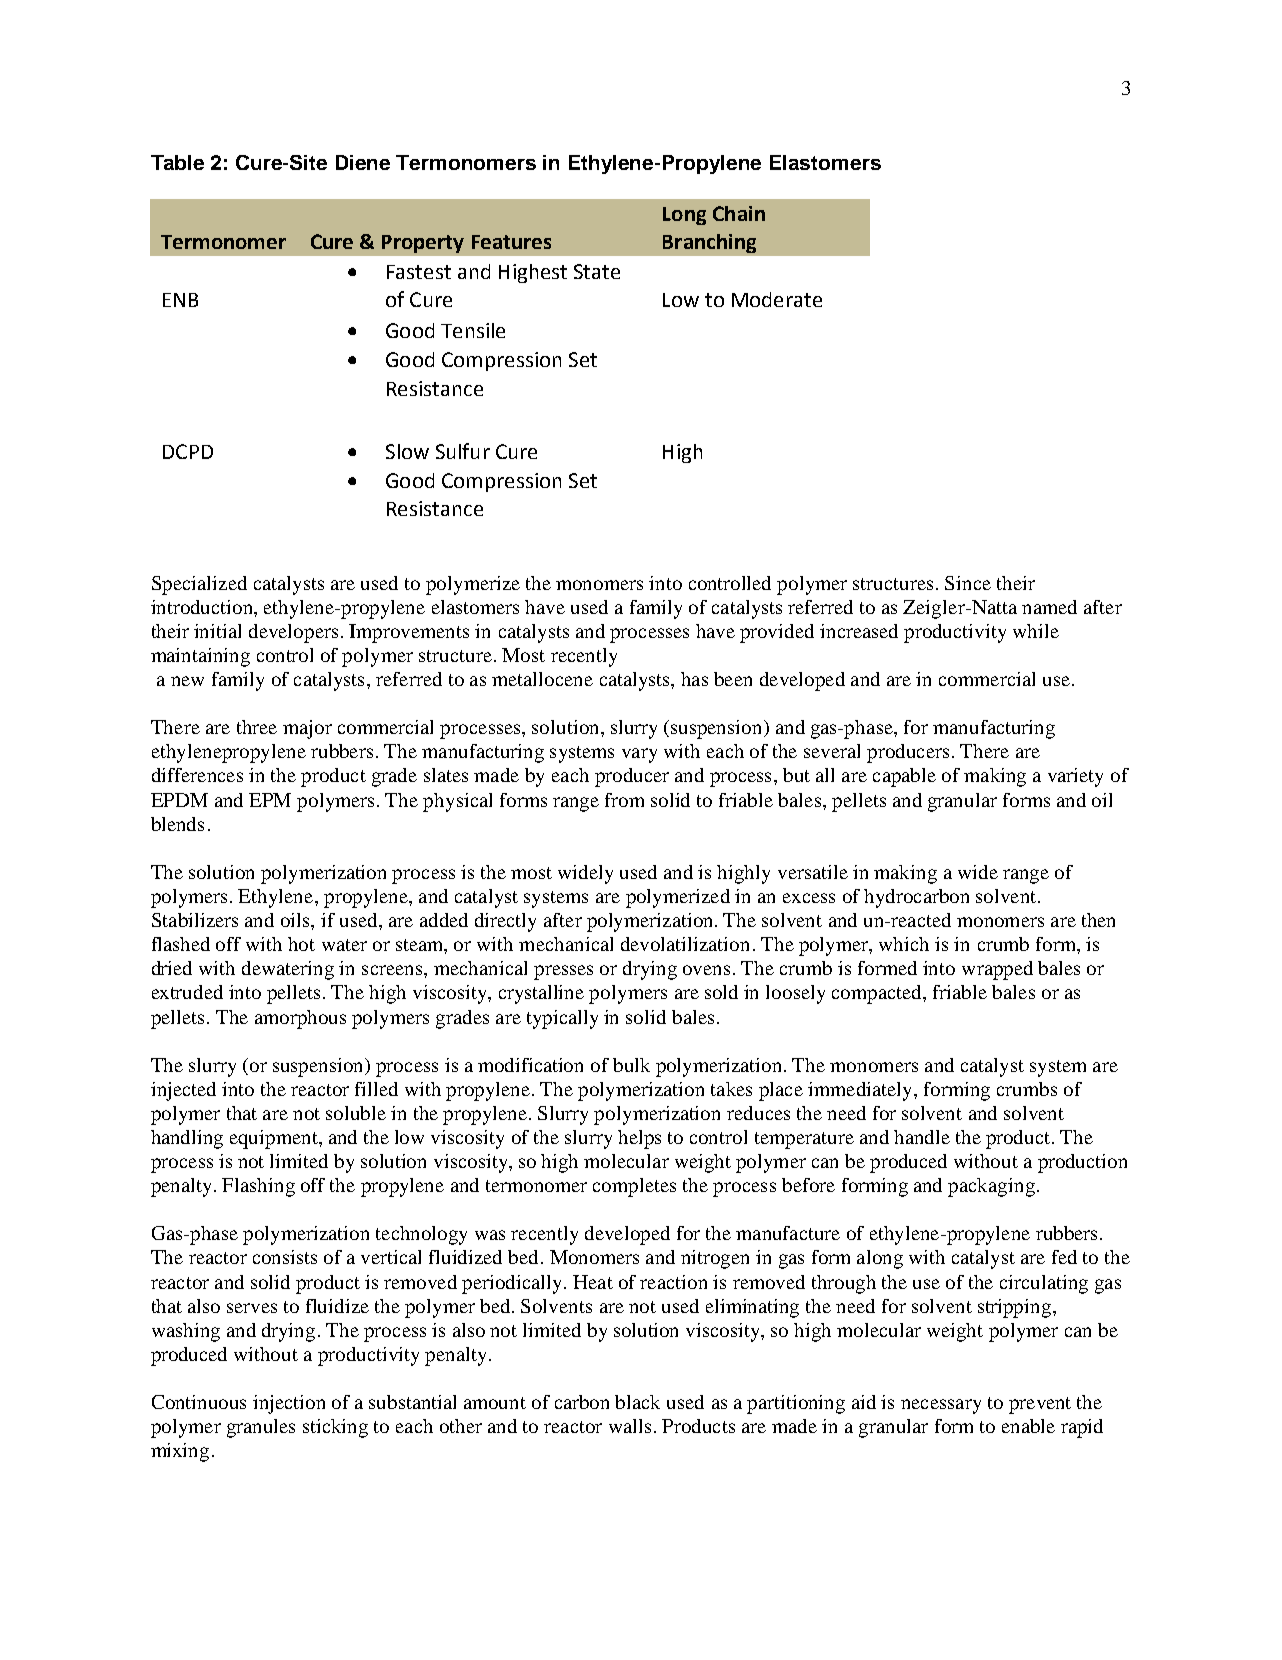 The width and height of the screenshot is (1282, 1660). What do you see at coordinates (289, 1404) in the screenshot?
I see `injection` at bounding box center [289, 1404].
